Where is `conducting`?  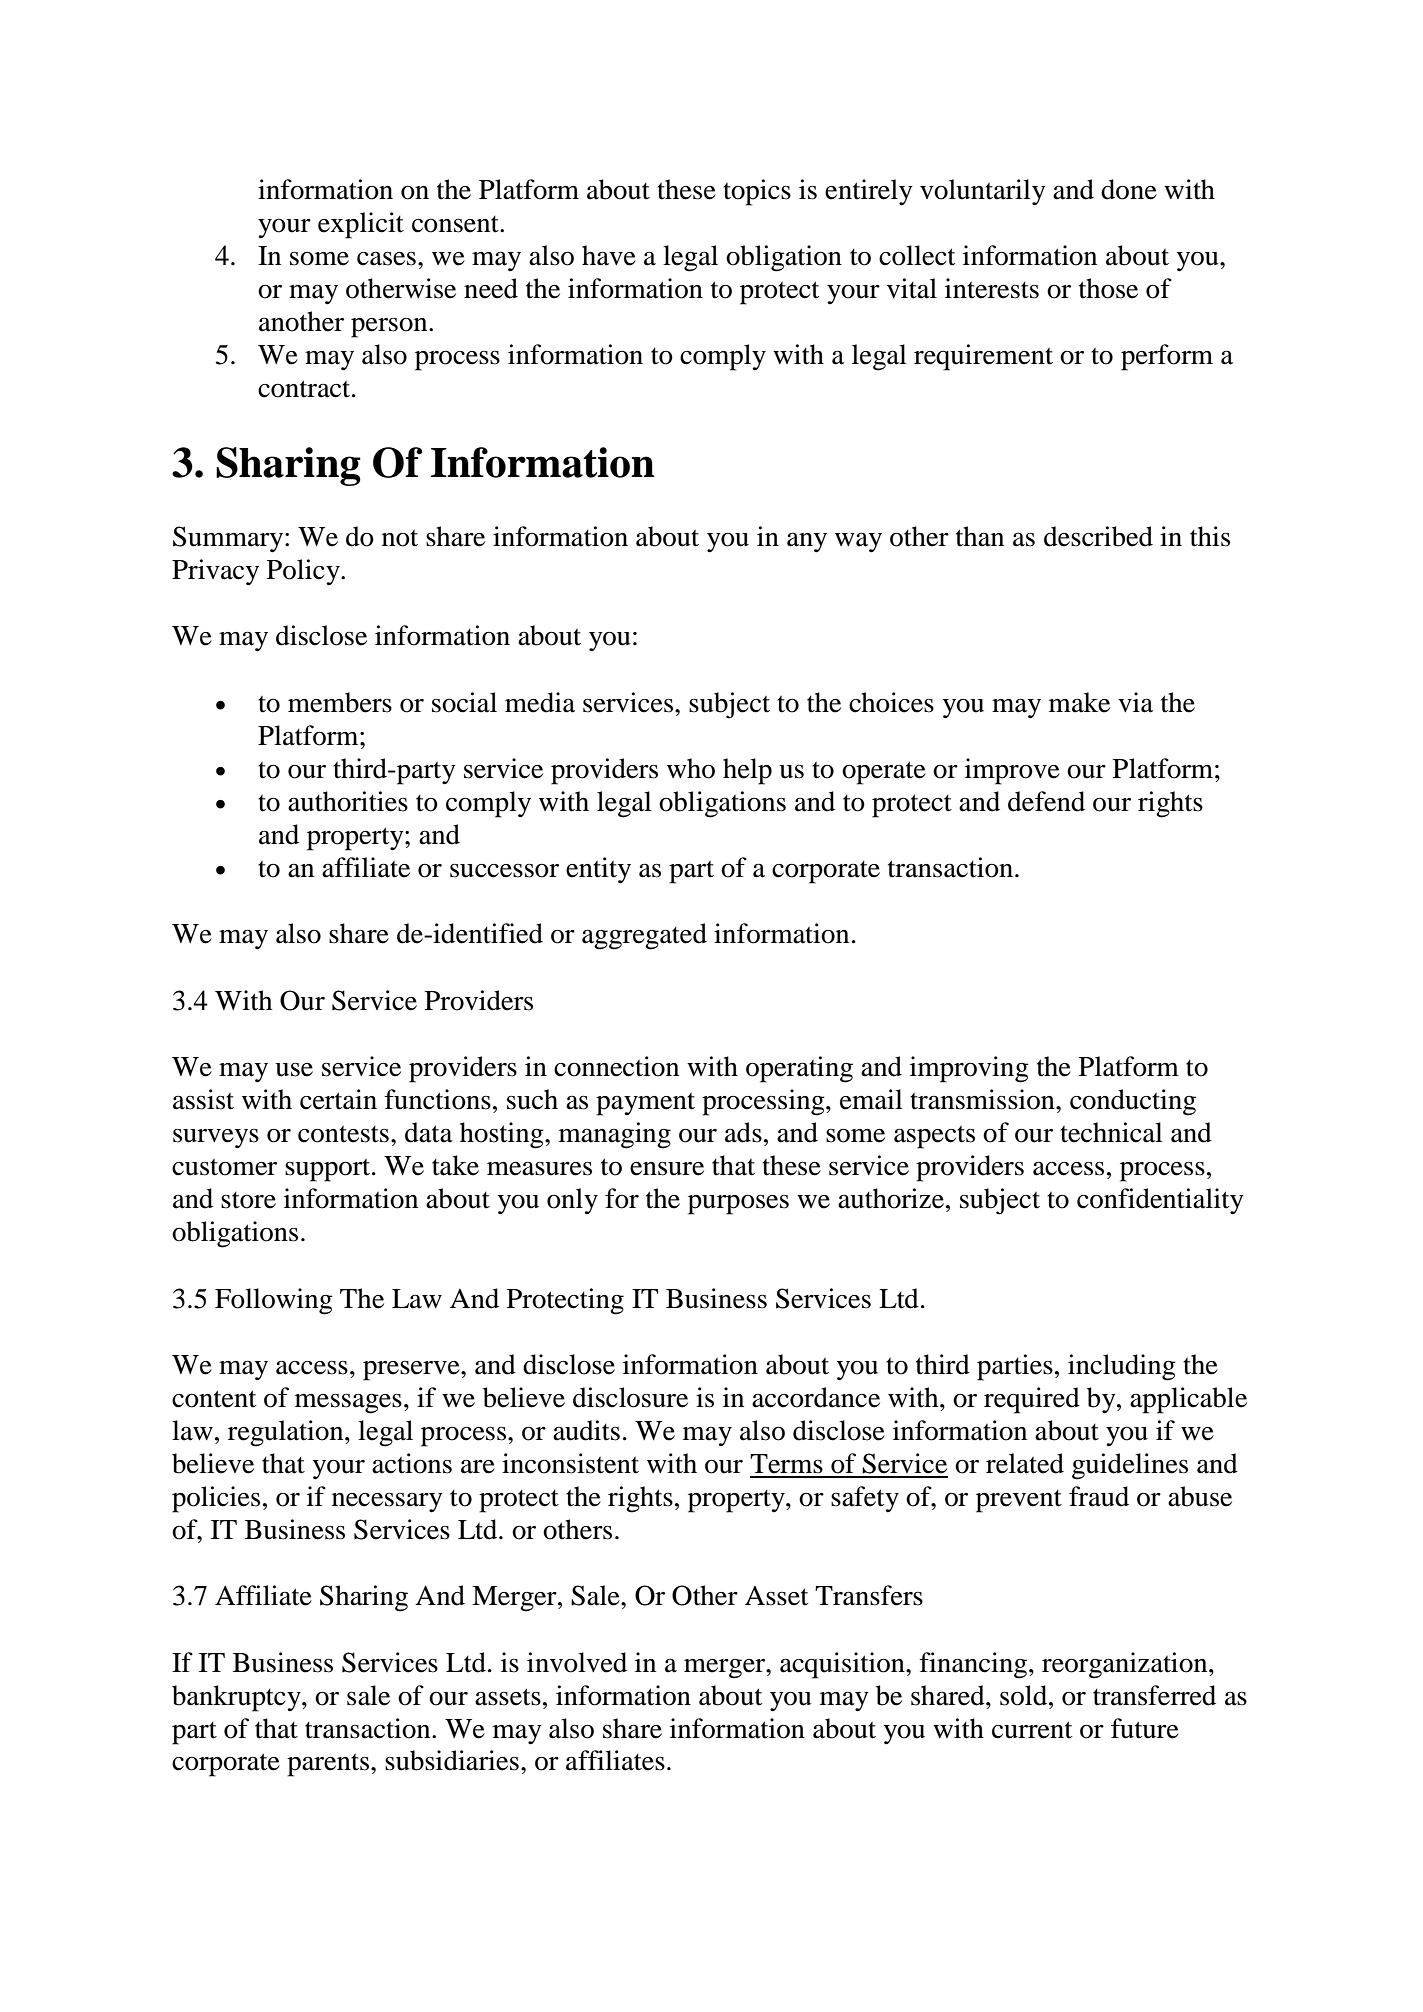 conducting is located at coordinates (1133, 1102).
